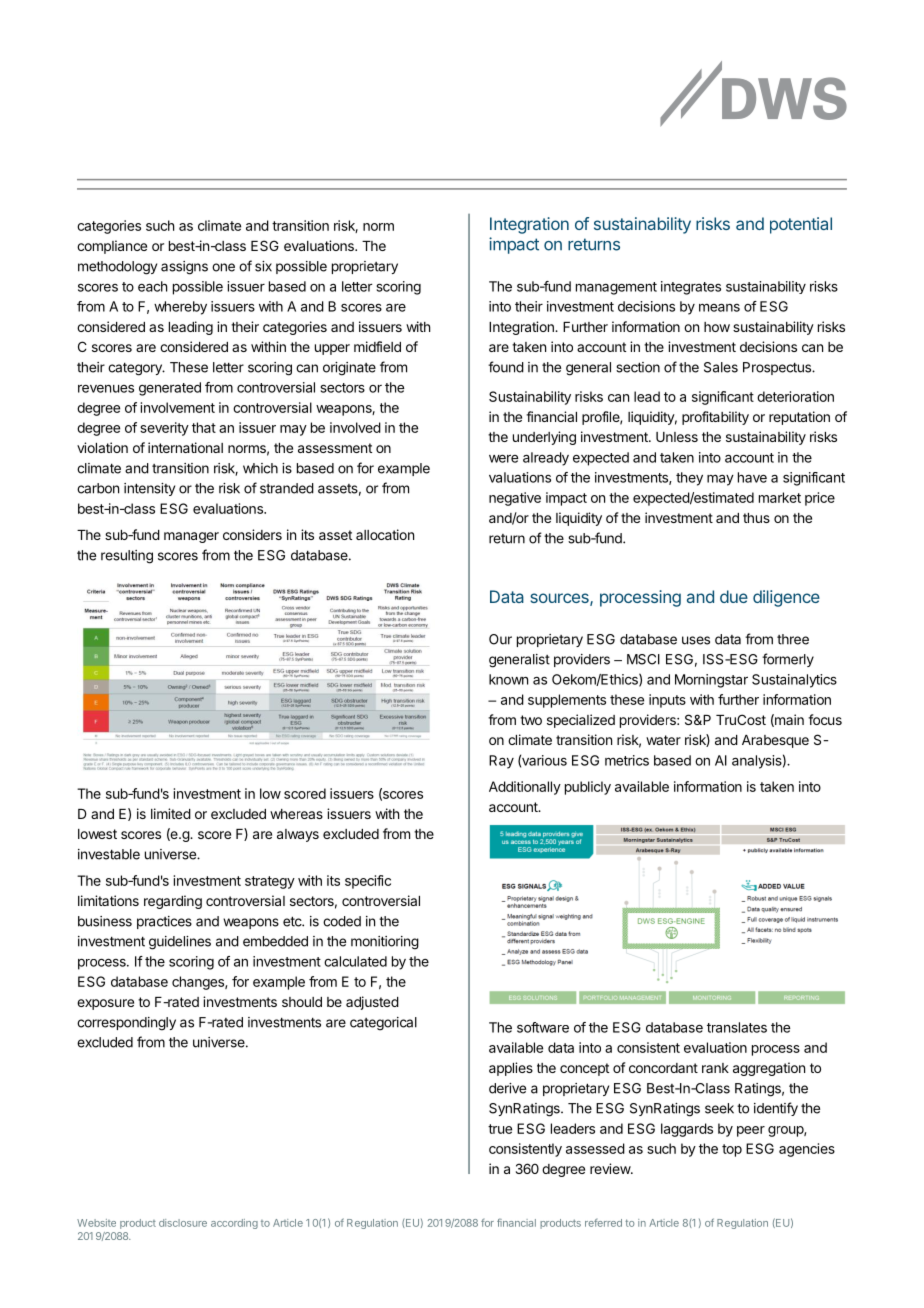 The height and width of the page is (1308, 924). I want to click on two, so click(531, 720).
